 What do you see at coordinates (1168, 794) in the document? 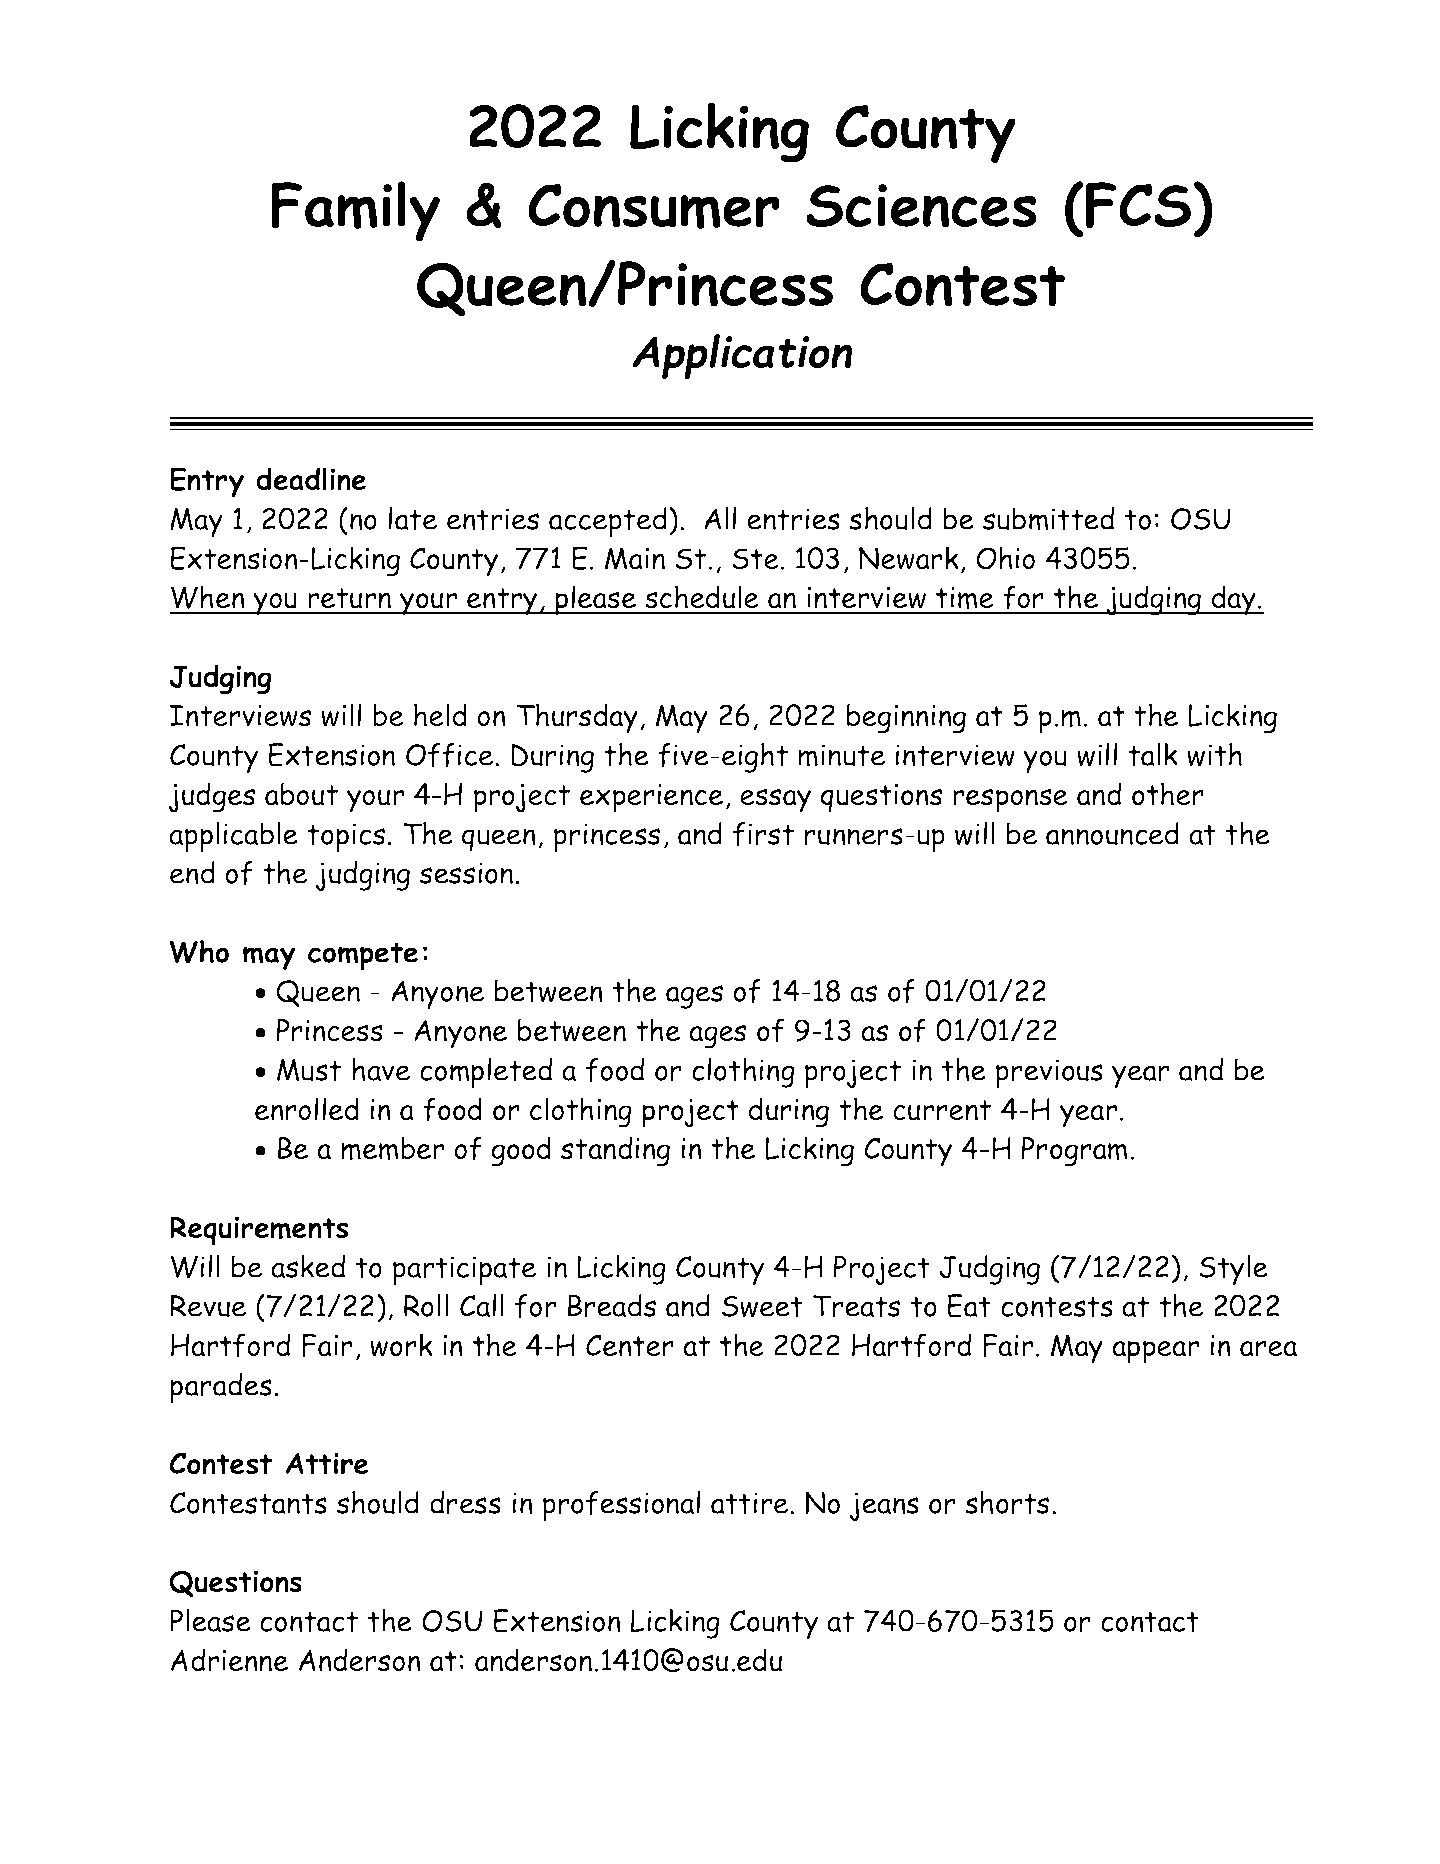
I see `other` at bounding box center [1168, 794].
